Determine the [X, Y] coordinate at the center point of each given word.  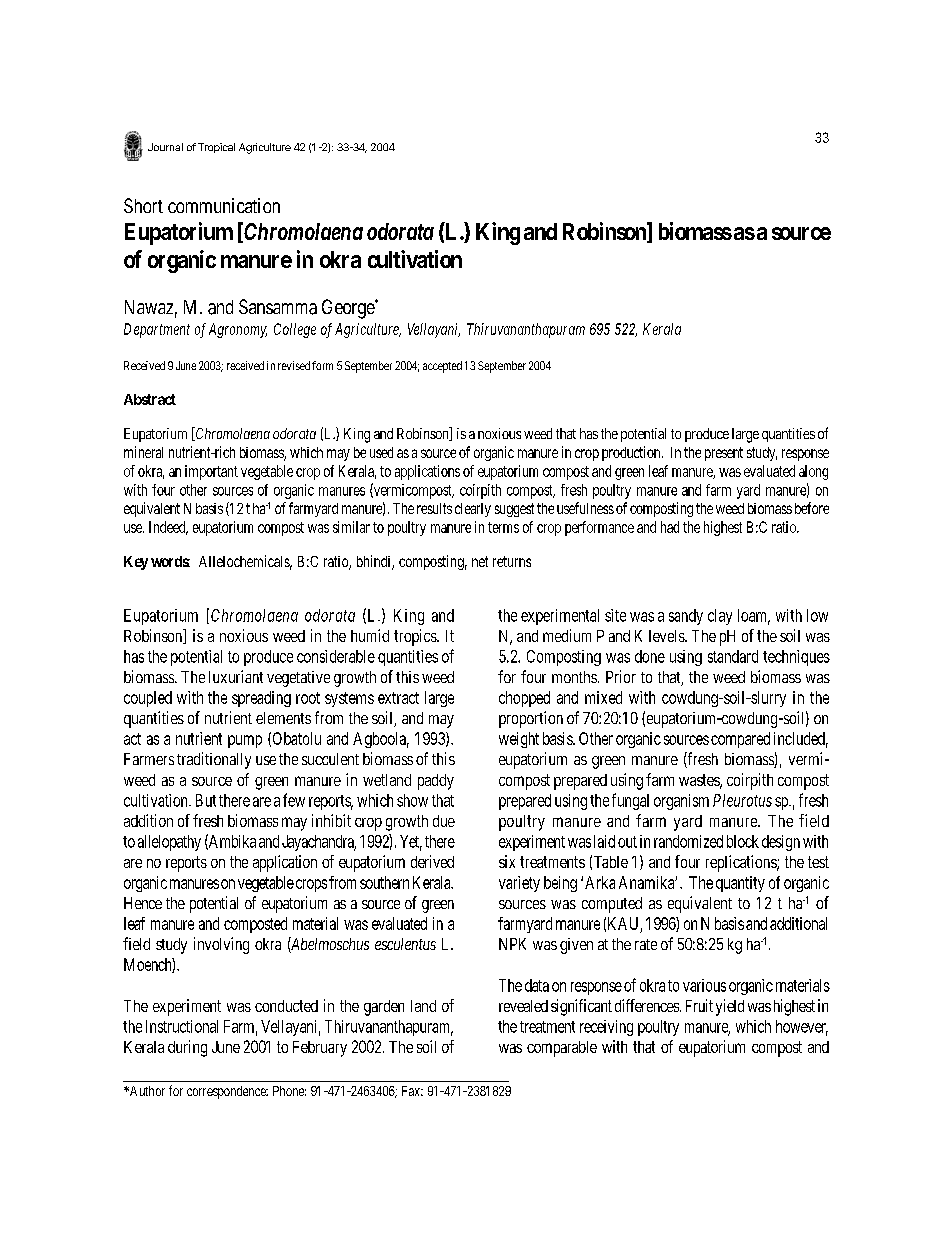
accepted [442, 367]
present [724, 454]
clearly [473, 510]
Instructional [182, 1026]
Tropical [216, 148]
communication [224, 205]
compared [740, 740]
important [211, 472]
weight [519, 740]
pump [245, 741]
